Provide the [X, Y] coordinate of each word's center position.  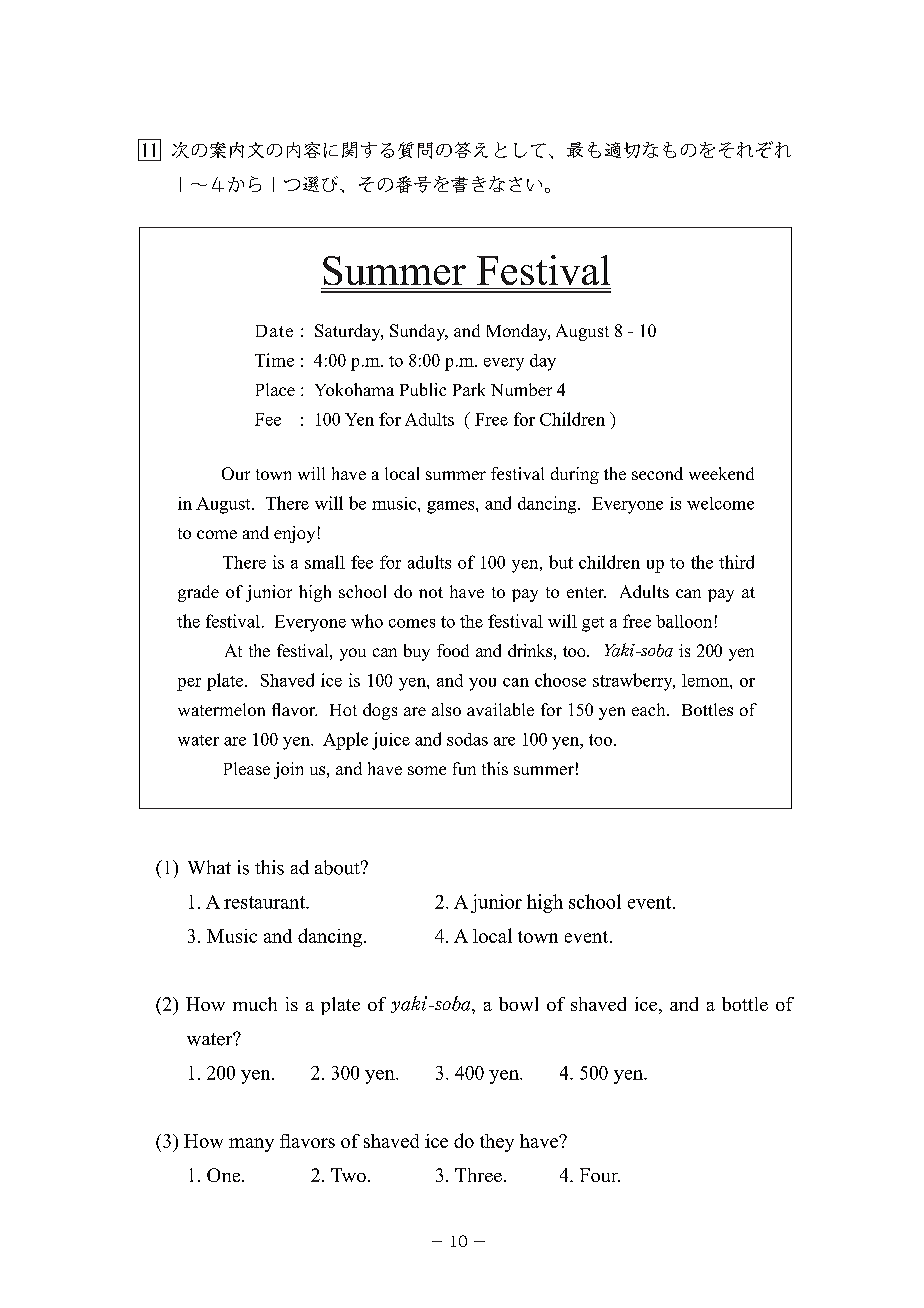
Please [247, 768]
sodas [467, 739]
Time [274, 360]
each [650, 709]
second [657, 473]
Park [469, 389]
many [251, 1145]
